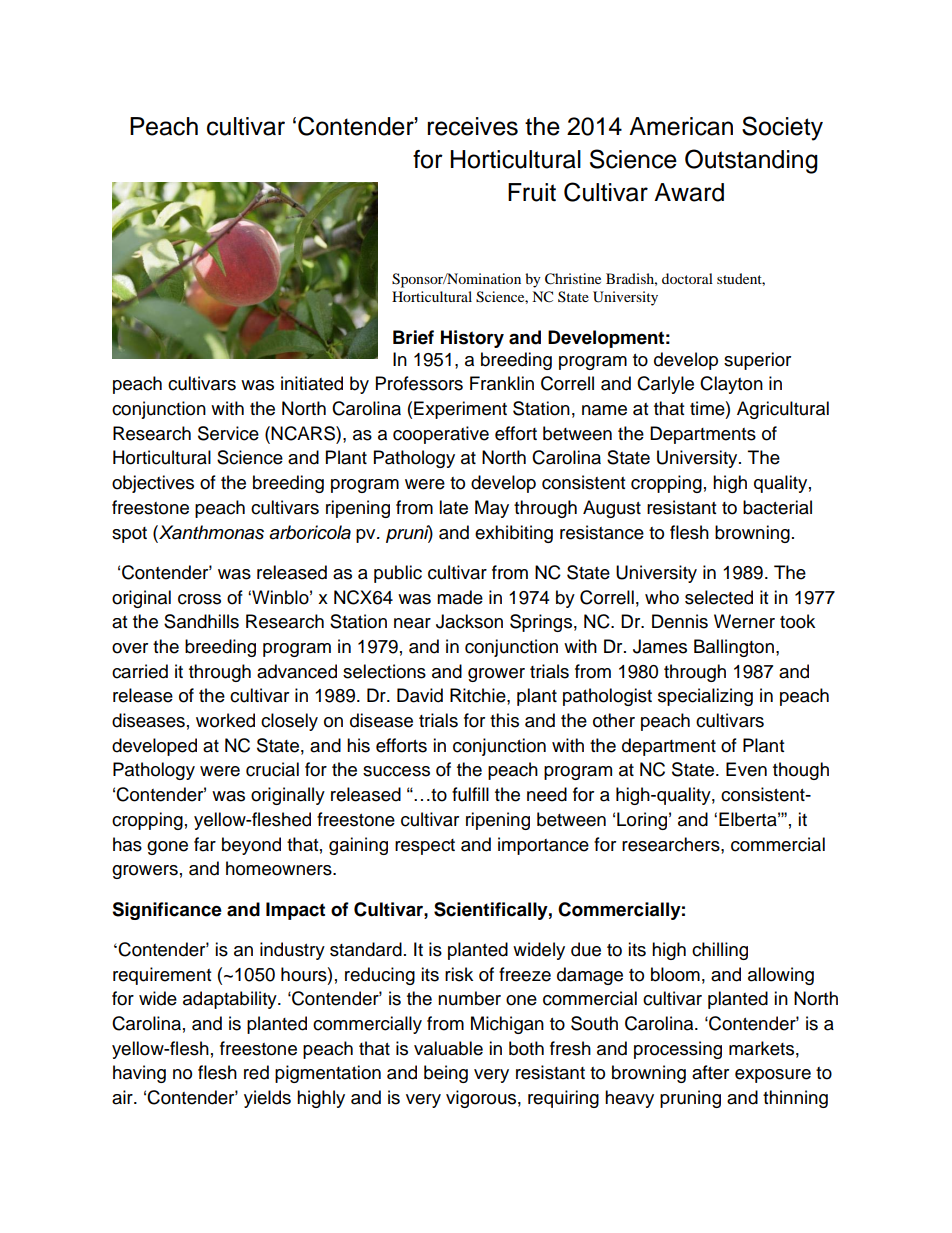 The image size is (952, 1233). I want to click on Fruit, so click(532, 192).
